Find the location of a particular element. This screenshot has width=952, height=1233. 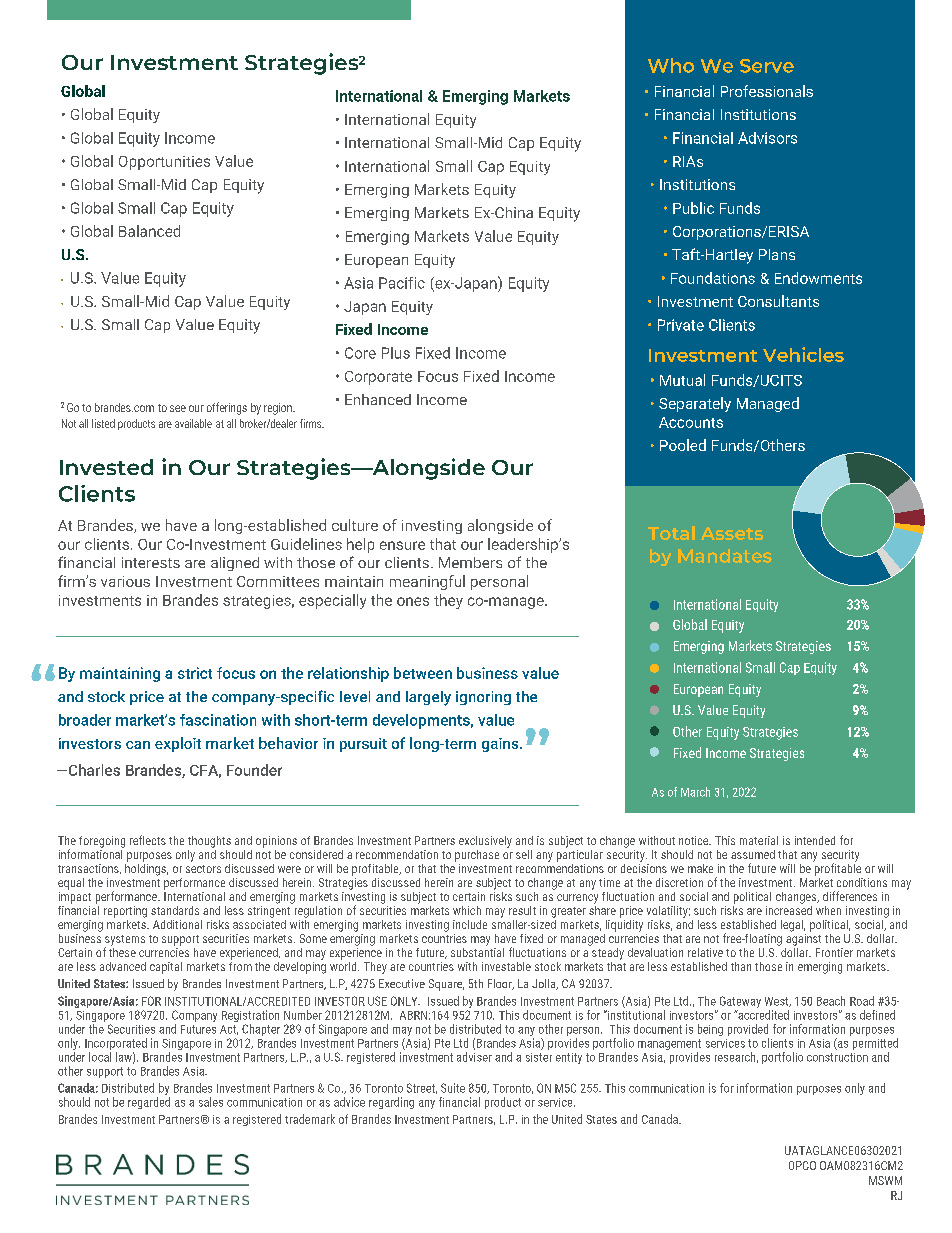

regarded is located at coordinates (149, 1103).
